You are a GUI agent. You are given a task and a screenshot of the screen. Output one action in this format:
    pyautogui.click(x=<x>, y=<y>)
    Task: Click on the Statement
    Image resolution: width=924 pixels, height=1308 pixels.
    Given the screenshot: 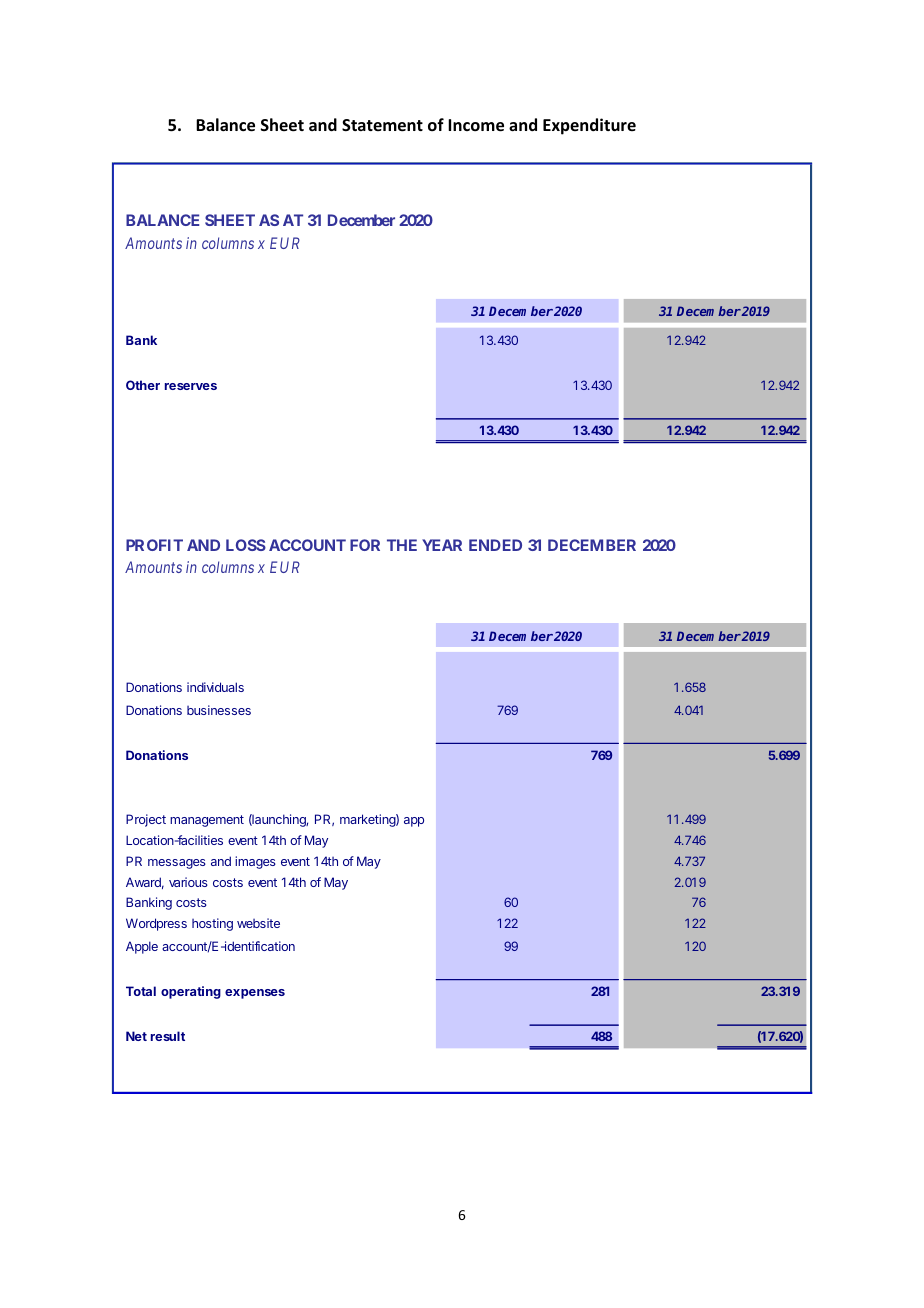 What is the action you would take?
    pyautogui.click(x=382, y=125)
